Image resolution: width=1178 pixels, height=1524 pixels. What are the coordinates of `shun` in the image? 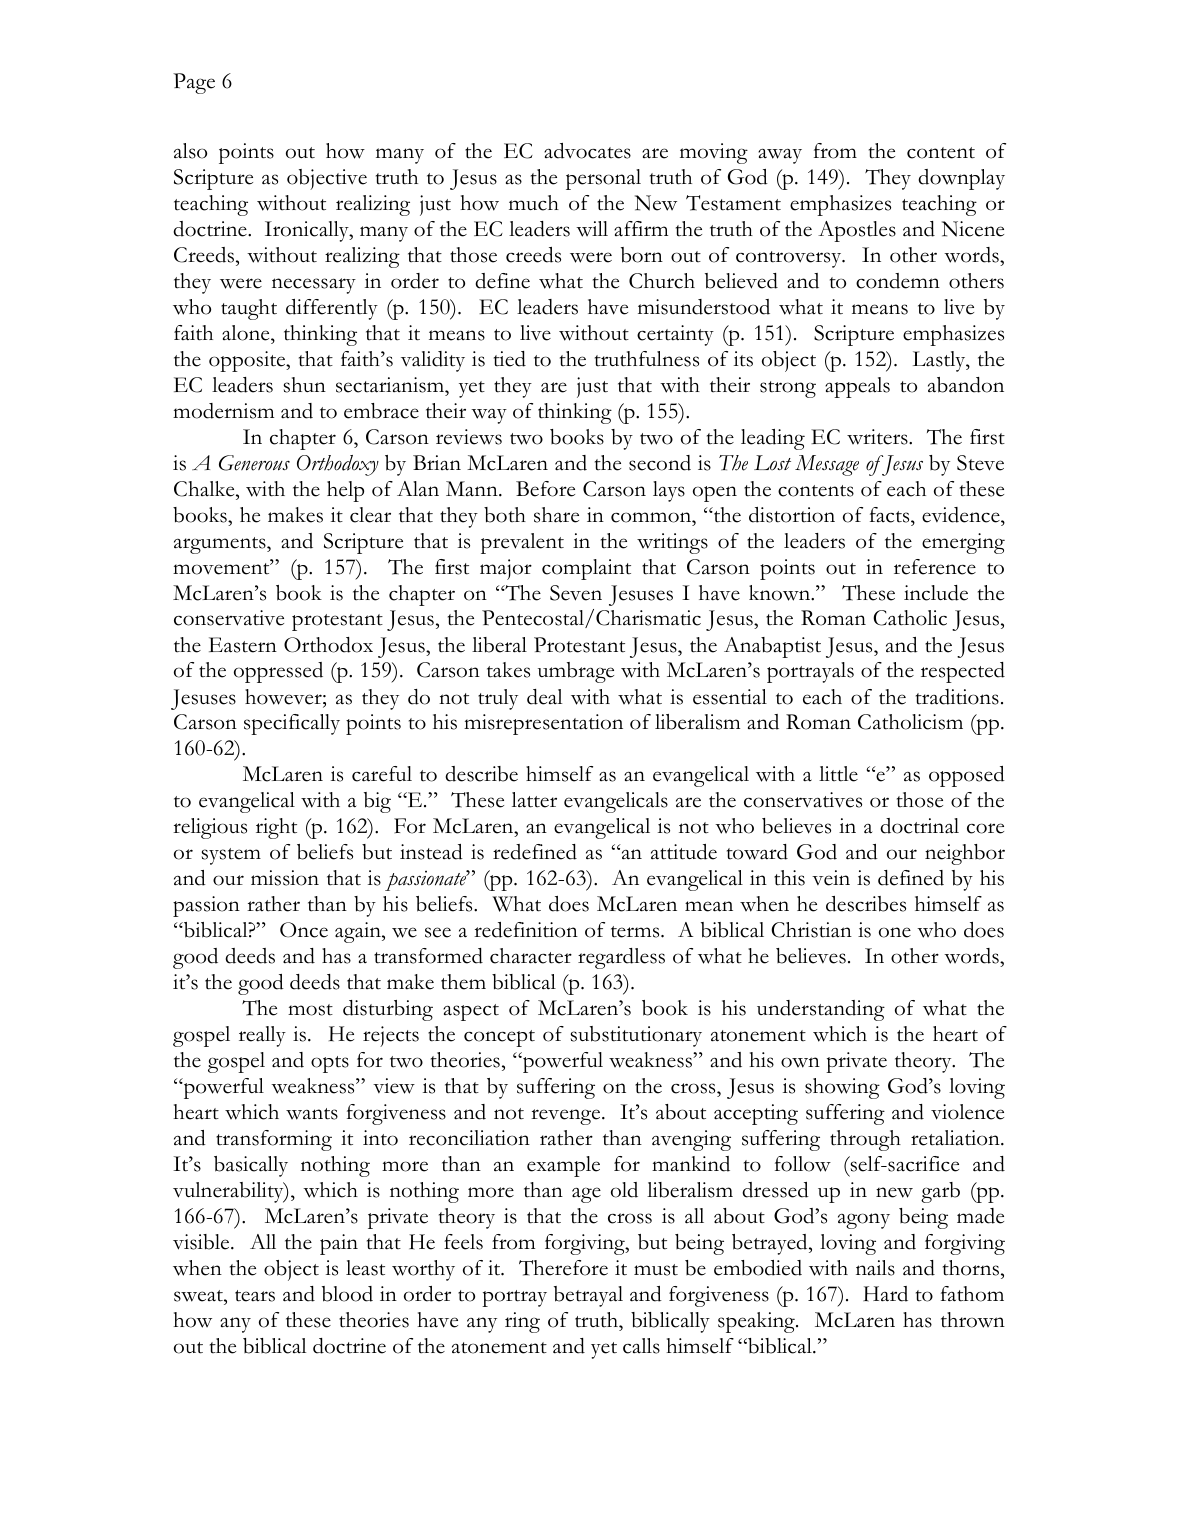 It's located at (305, 385).
